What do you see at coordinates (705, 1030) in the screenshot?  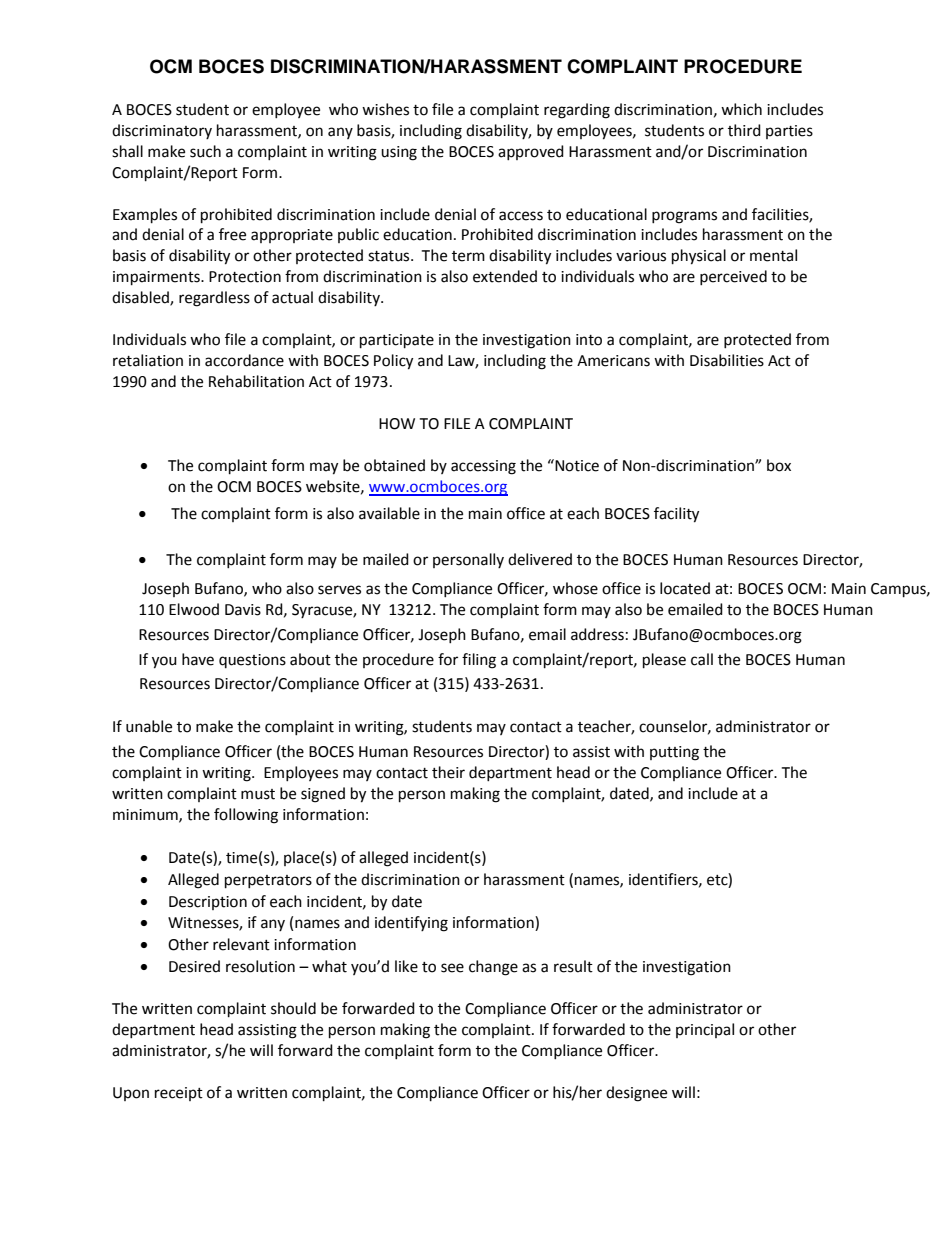 I see `principal` at bounding box center [705, 1030].
